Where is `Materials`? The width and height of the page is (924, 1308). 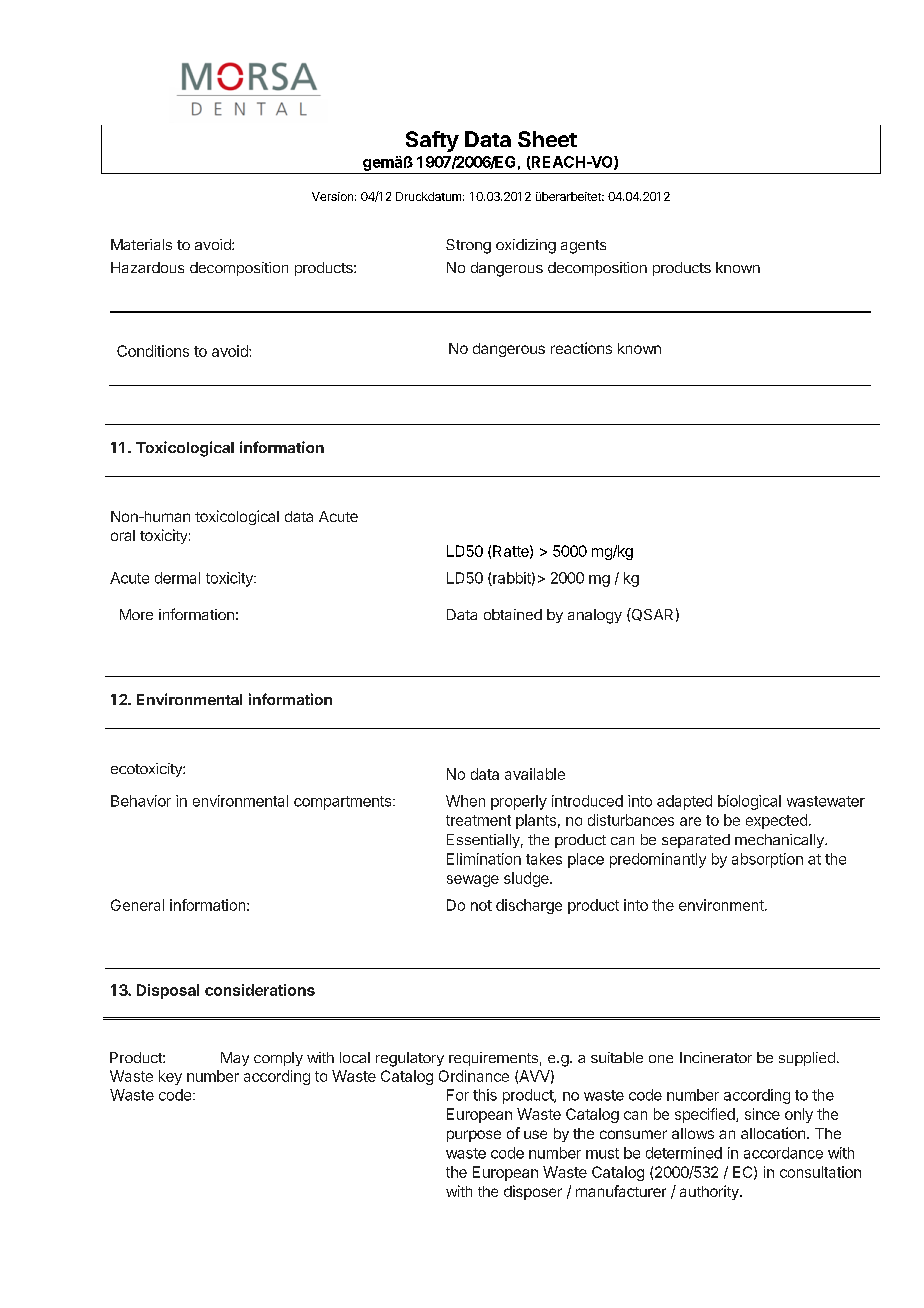 Materials is located at coordinates (141, 244).
